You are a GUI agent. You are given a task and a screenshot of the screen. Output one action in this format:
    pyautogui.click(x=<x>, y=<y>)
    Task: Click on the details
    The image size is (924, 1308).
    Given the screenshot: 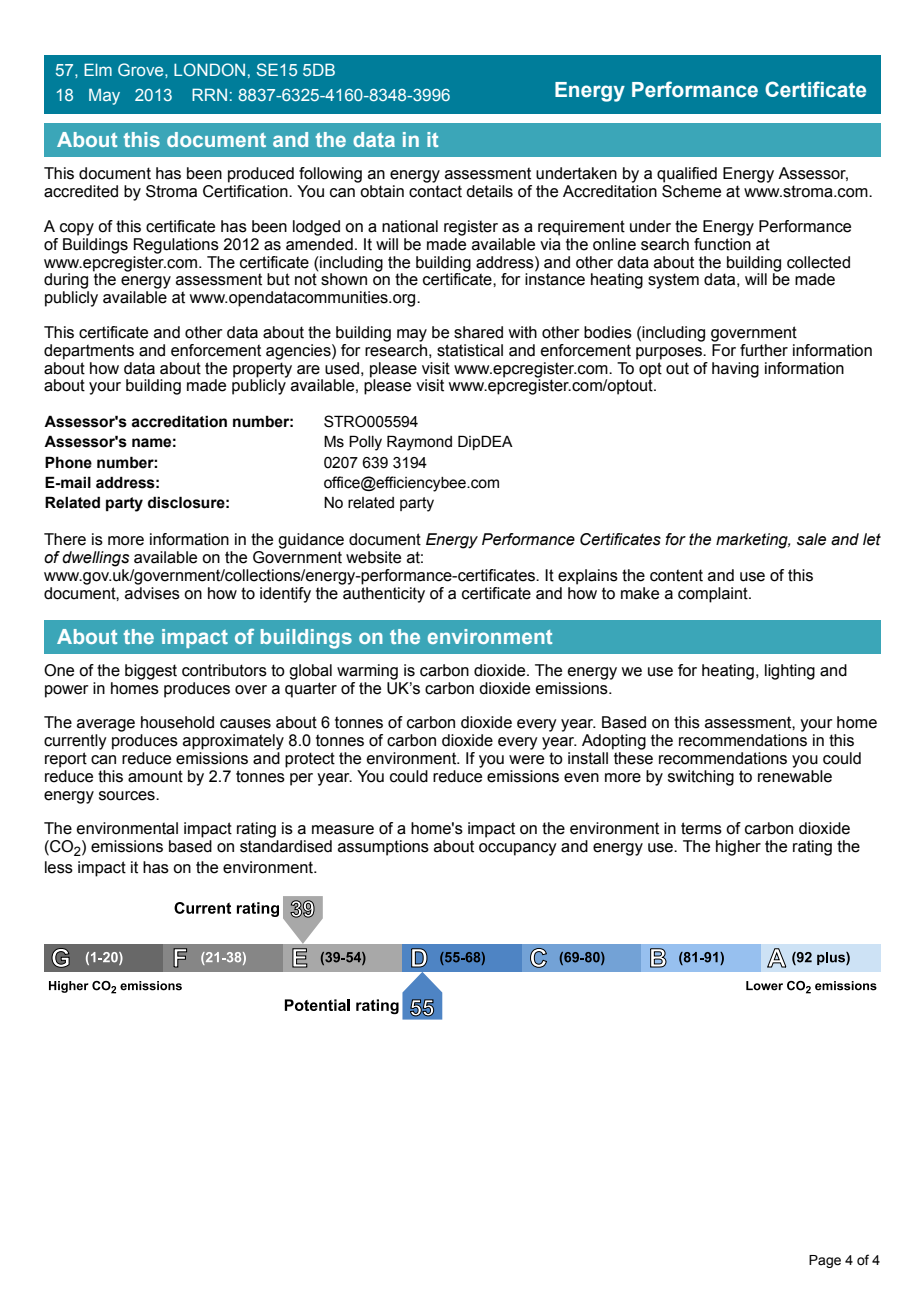 What is the action you would take?
    pyautogui.click(x=489, y=191)
